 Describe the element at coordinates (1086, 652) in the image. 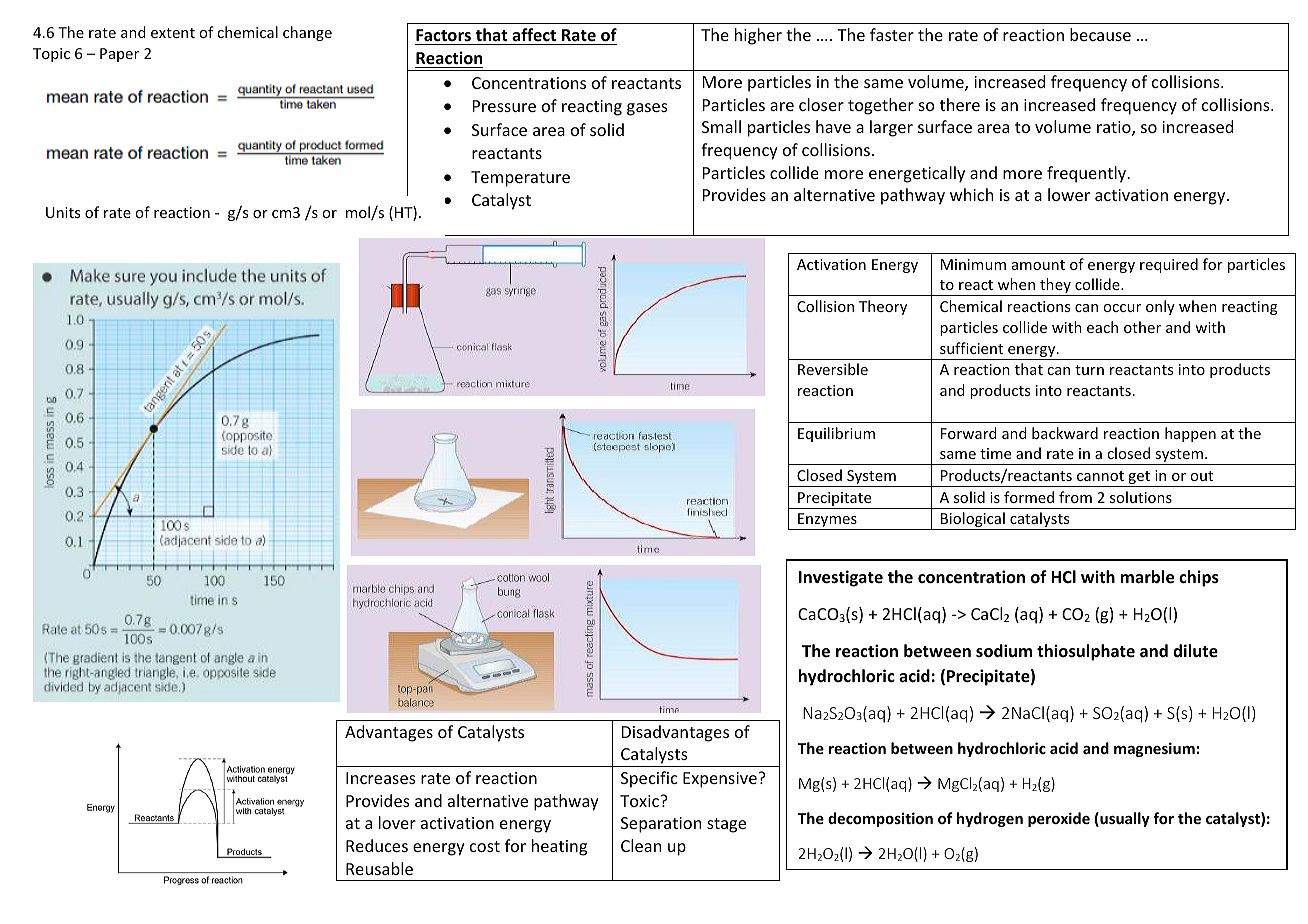

I see `thiosulphate` at that location.
